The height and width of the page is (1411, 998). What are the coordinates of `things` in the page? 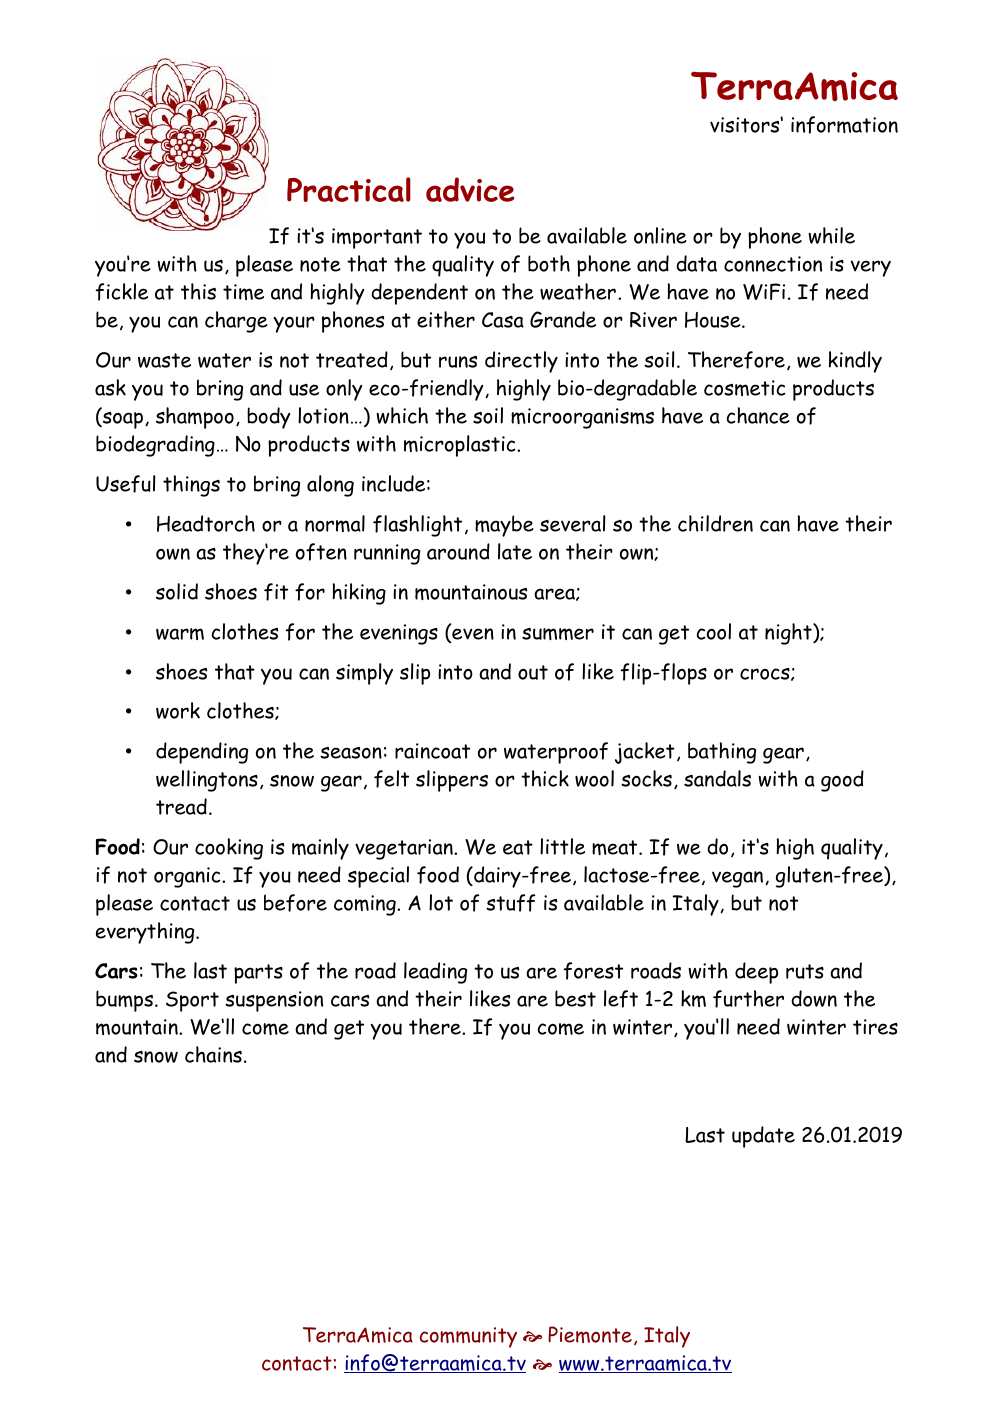 It's located at (191, 486).
